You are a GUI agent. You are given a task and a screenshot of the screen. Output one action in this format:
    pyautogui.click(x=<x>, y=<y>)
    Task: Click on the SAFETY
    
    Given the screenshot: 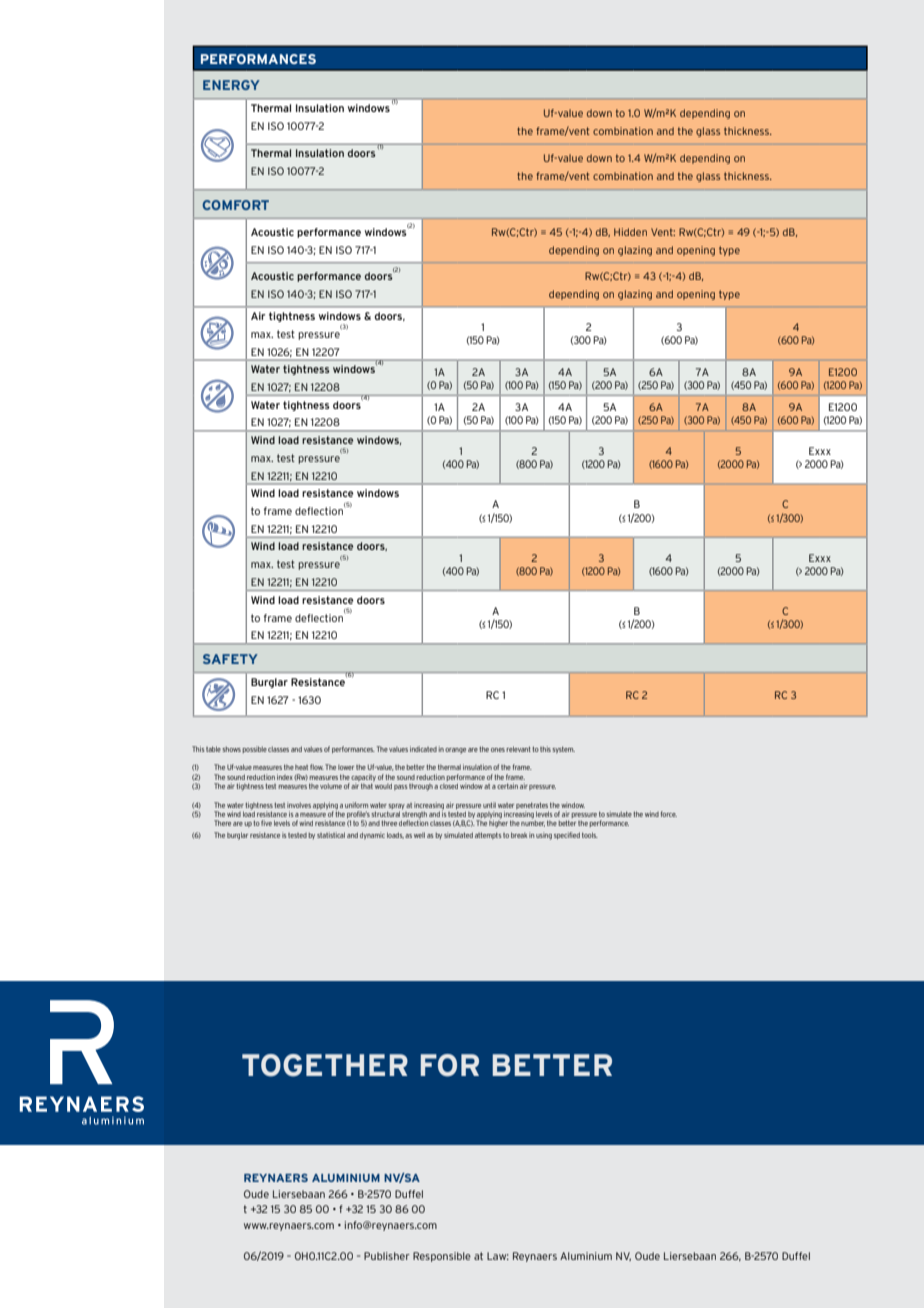 What is the action you would take?
    pyautogui.click(x=230, y=659)
